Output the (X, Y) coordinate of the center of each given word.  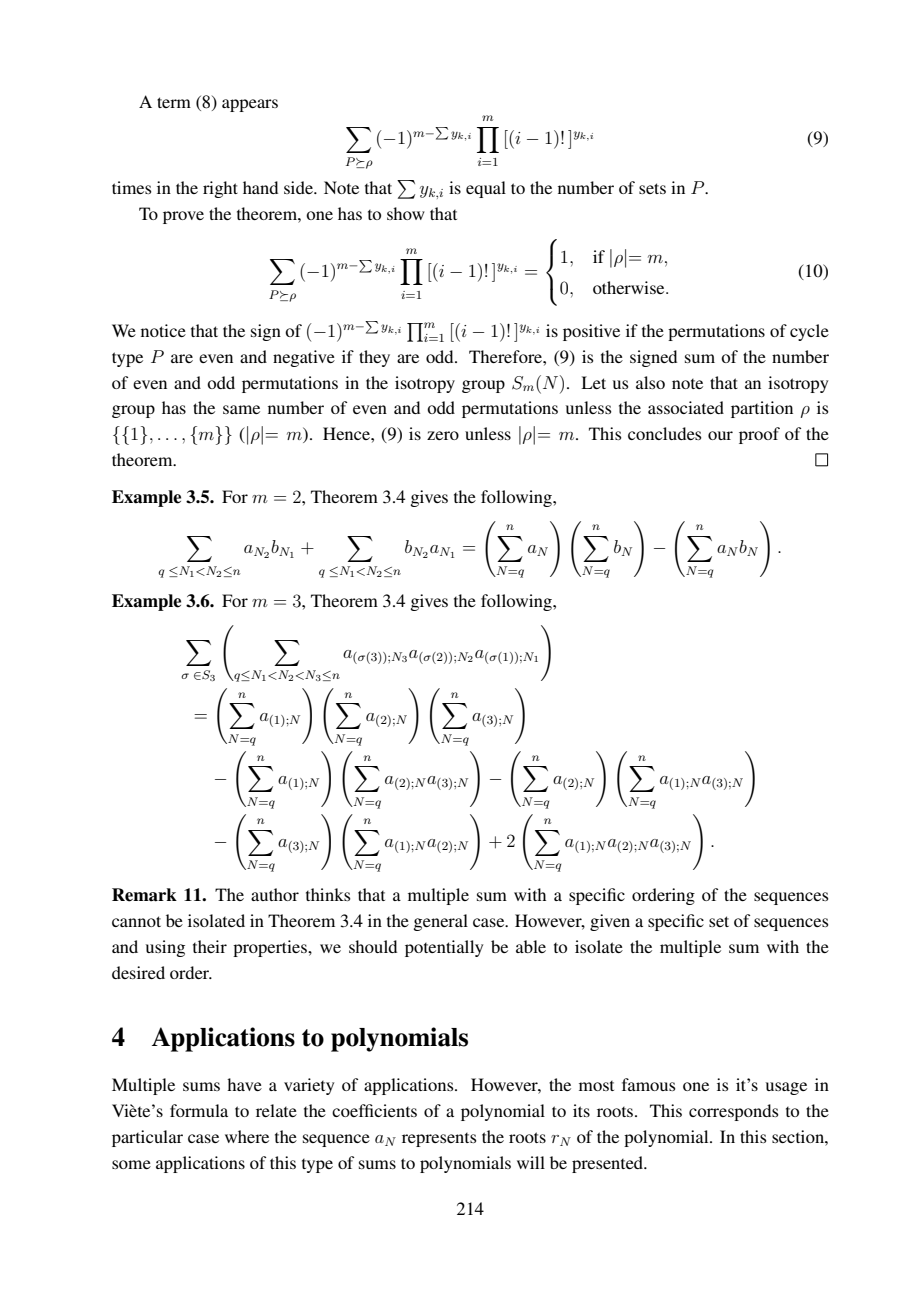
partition (762, 409)
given (610, 922)
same (241, 409)
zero (443, 435)
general (440, 922)
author (275, 894)
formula (199, 1110)
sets (652, 188)
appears (250, 105)
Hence (347, 433)
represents (439, 1140)
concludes (665, 433)
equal (486, 189)
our (720, 435)
